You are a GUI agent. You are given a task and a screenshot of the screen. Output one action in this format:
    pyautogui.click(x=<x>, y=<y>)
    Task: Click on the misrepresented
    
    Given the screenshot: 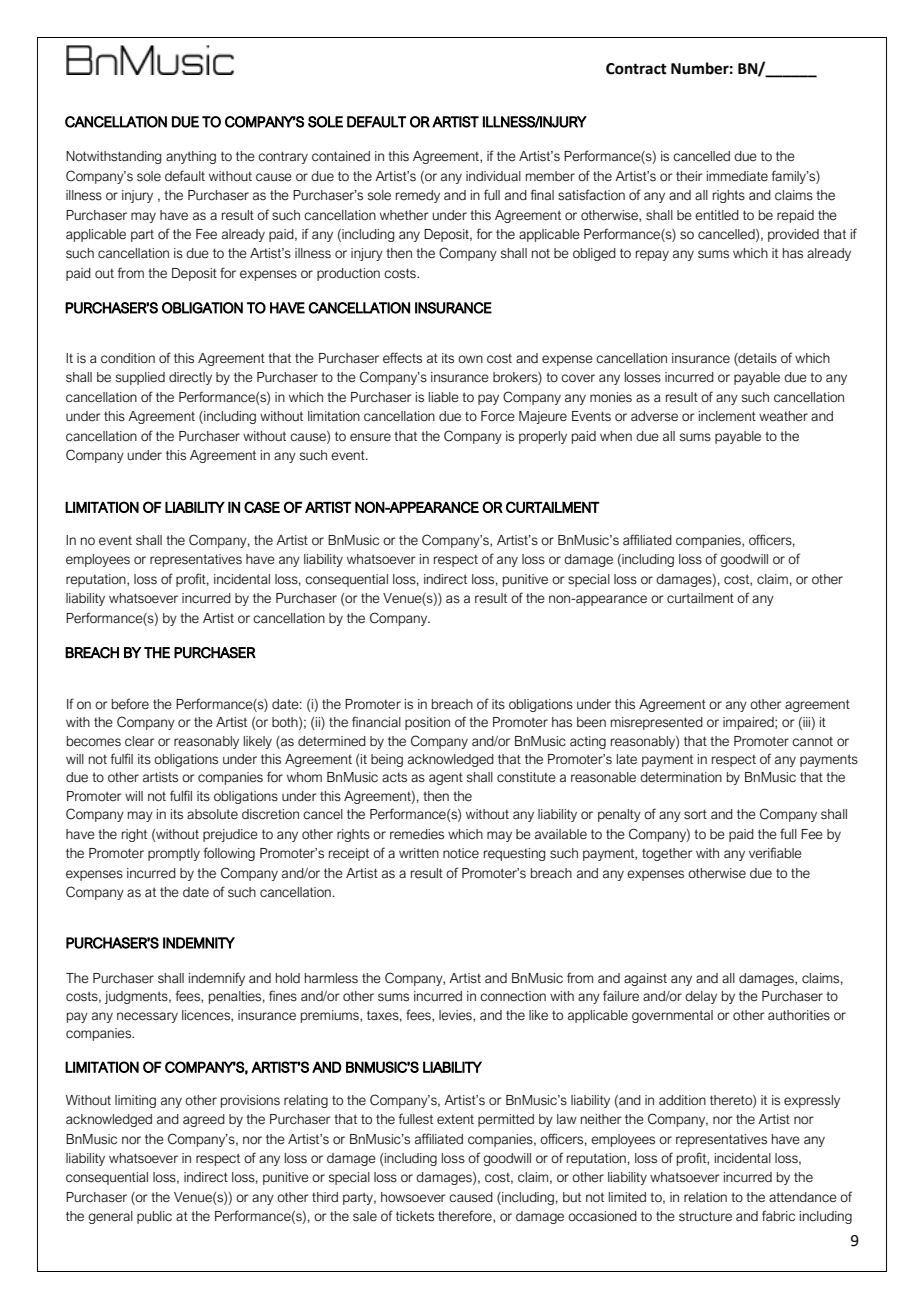 What is the action you would take?
    pyautogui.click(x=657, y=723)
